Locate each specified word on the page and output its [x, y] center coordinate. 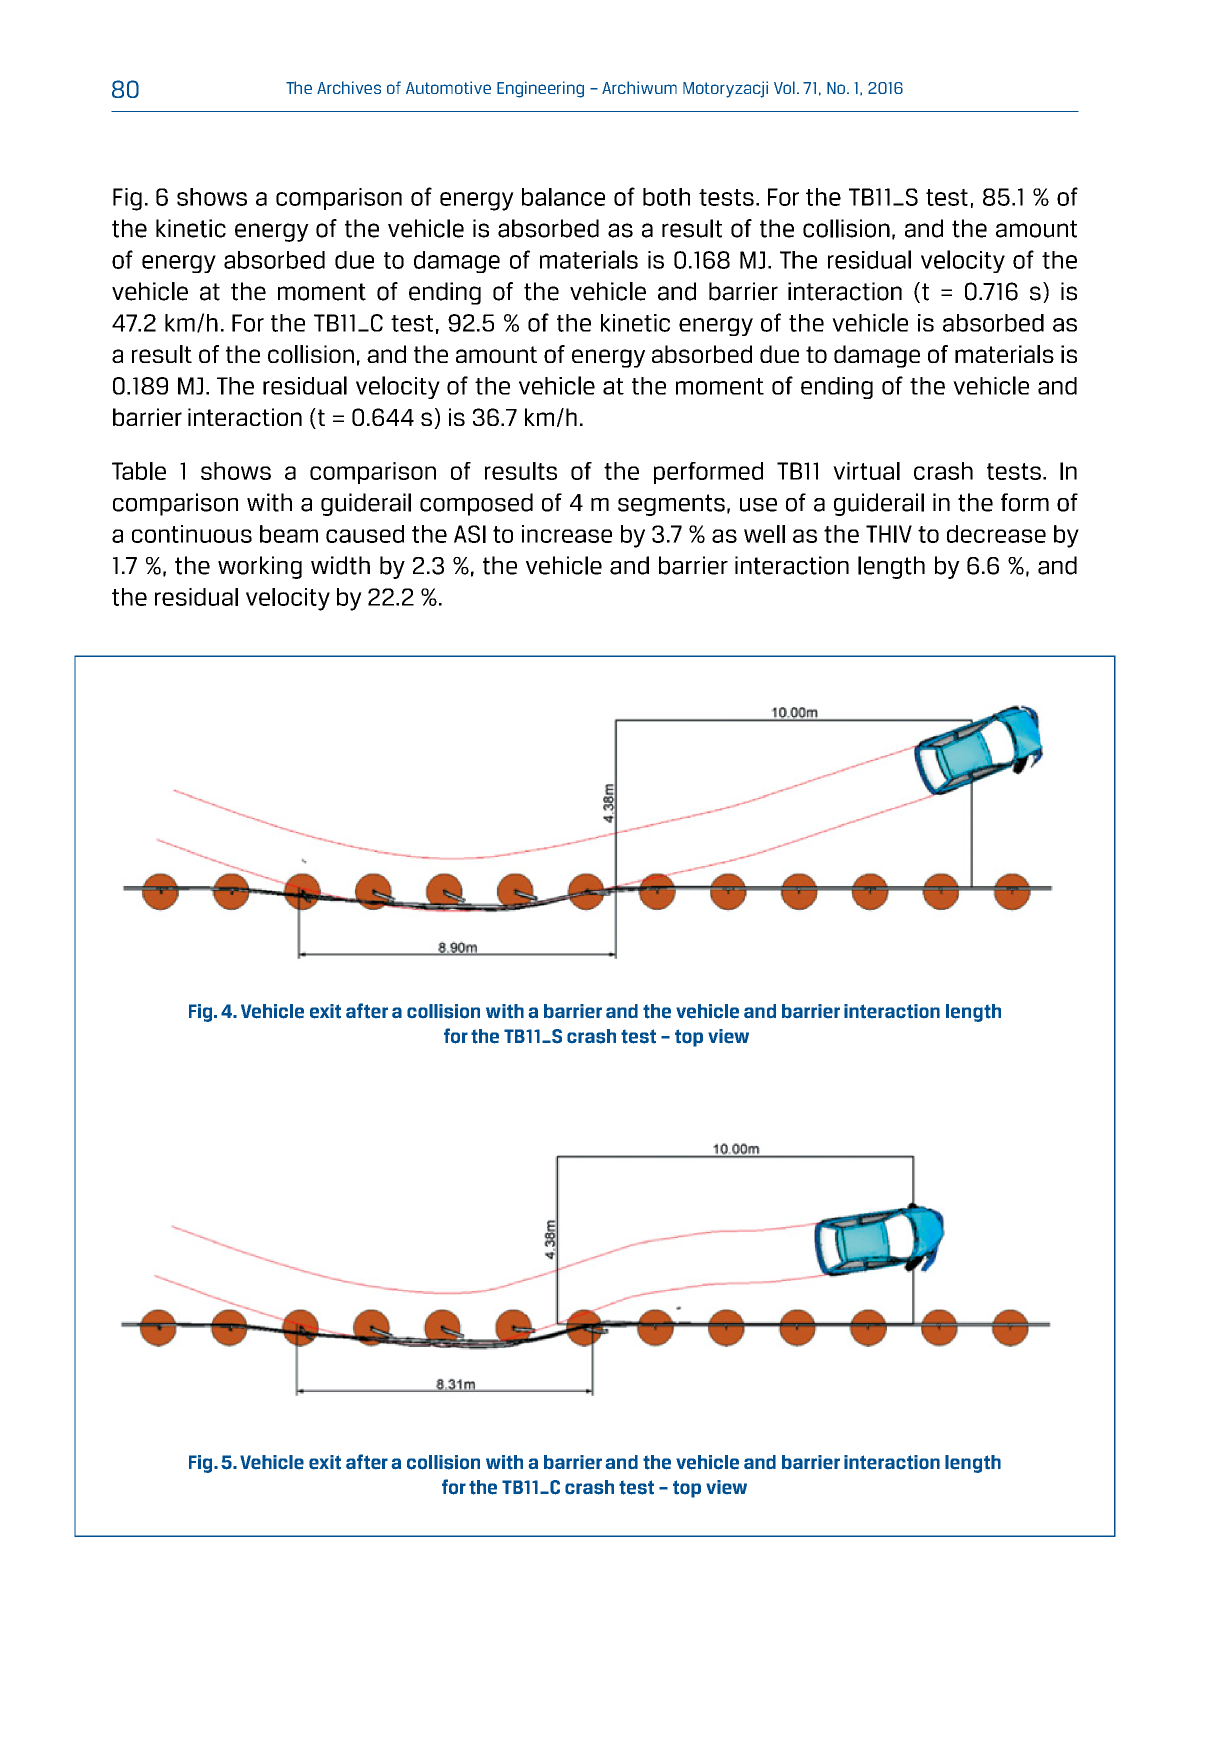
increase [567, 534]
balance [563, 197]
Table [139, 471]
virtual [866, 471]
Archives [349, 87]
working [260, 567]
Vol [784, 87]
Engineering [540, 89]
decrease [996, 534]
